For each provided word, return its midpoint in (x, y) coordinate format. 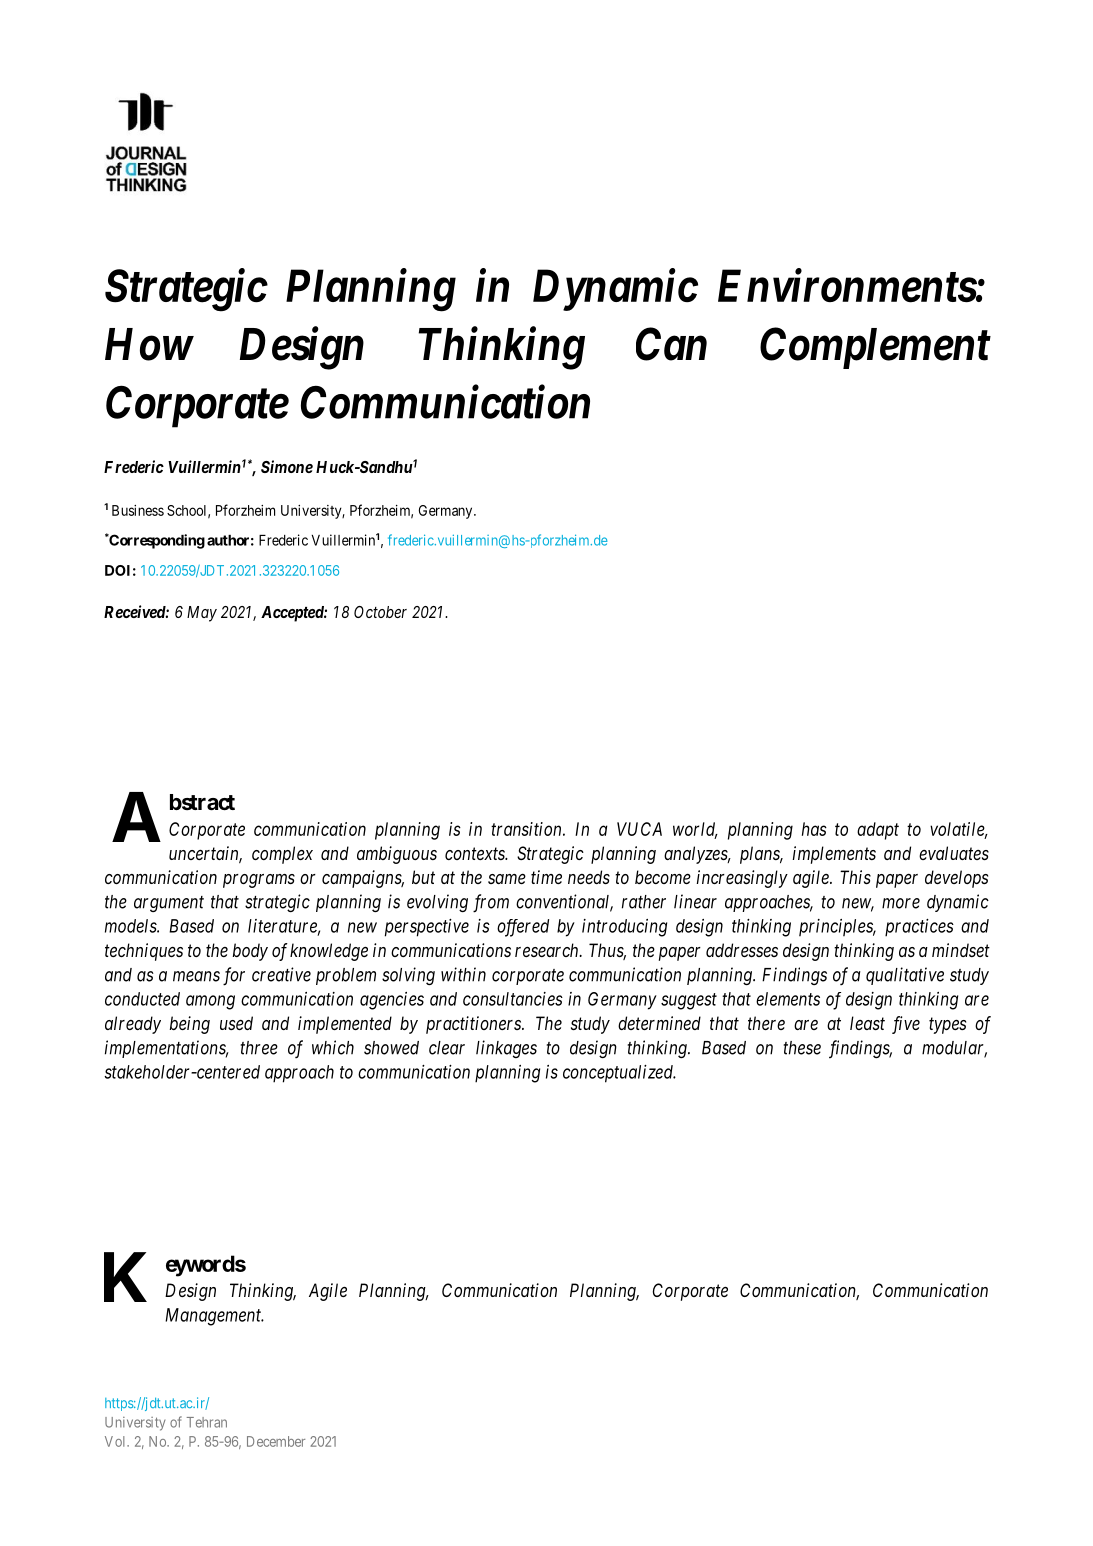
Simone (287, 466)
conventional (564, 902)
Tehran (207, 1422)
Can (671, 344)
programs (259, 881)
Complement (875, 348)
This (855, 877)
